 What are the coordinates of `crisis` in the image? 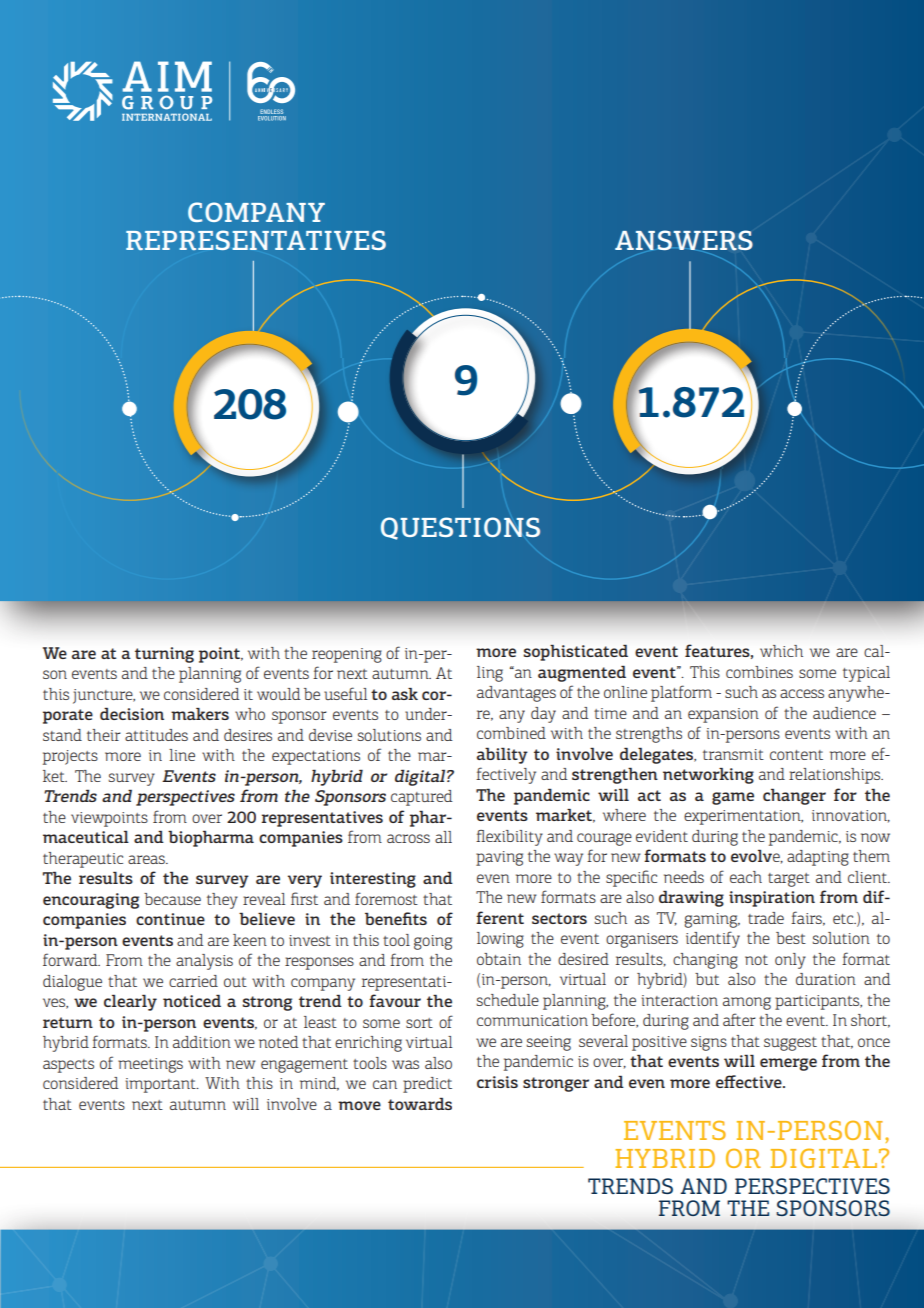 It's located at (497, 1082).
